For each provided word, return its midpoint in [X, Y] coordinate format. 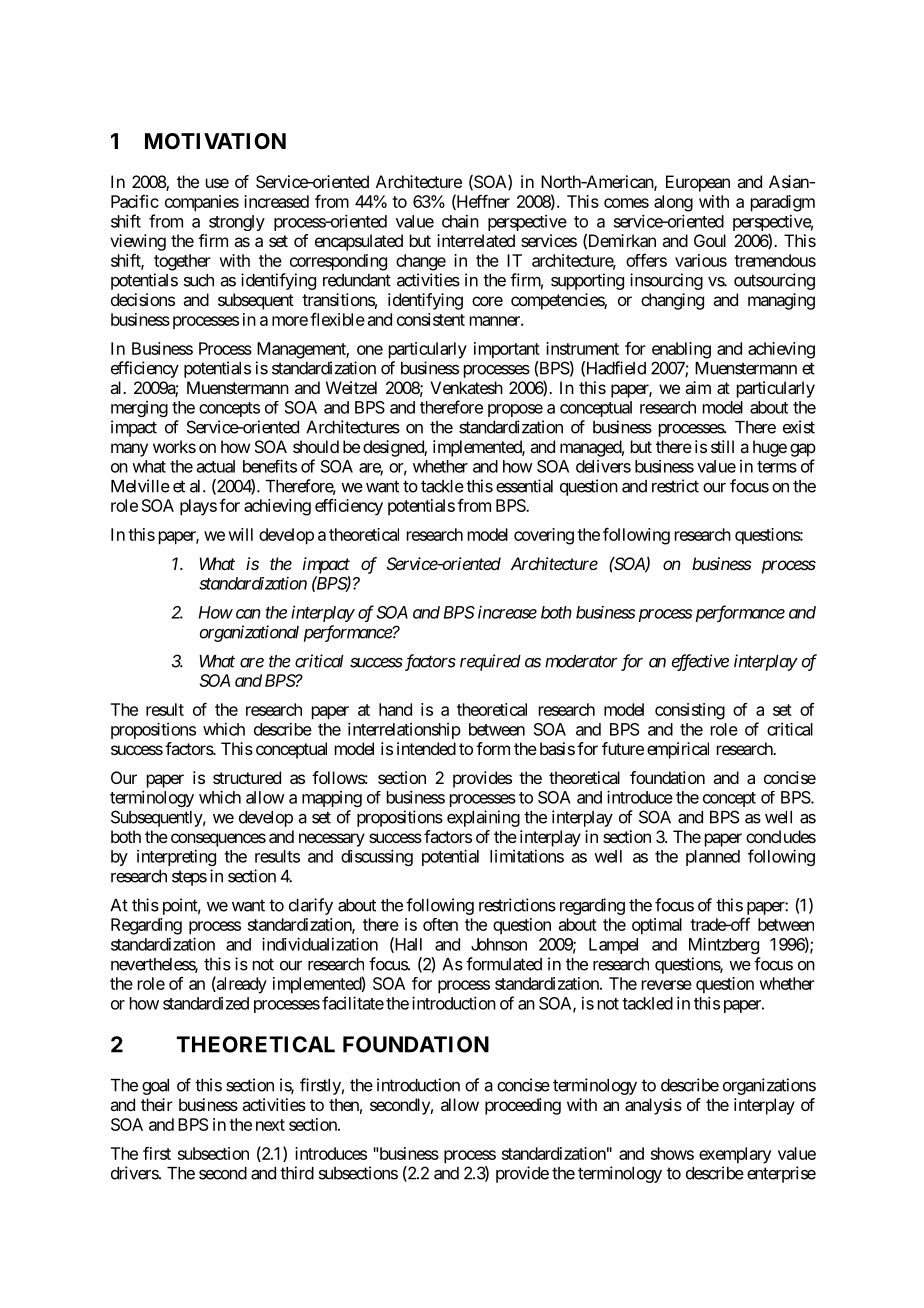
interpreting [176, 858]
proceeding [523, 1106]
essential [524, 486]
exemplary [735, 1155]
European [698, 183]
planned [713, 858]
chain [460, 221]
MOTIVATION [215, 141]
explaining [483, 818]
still [722, 446]
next [270, 1125]
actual [216, 466]
